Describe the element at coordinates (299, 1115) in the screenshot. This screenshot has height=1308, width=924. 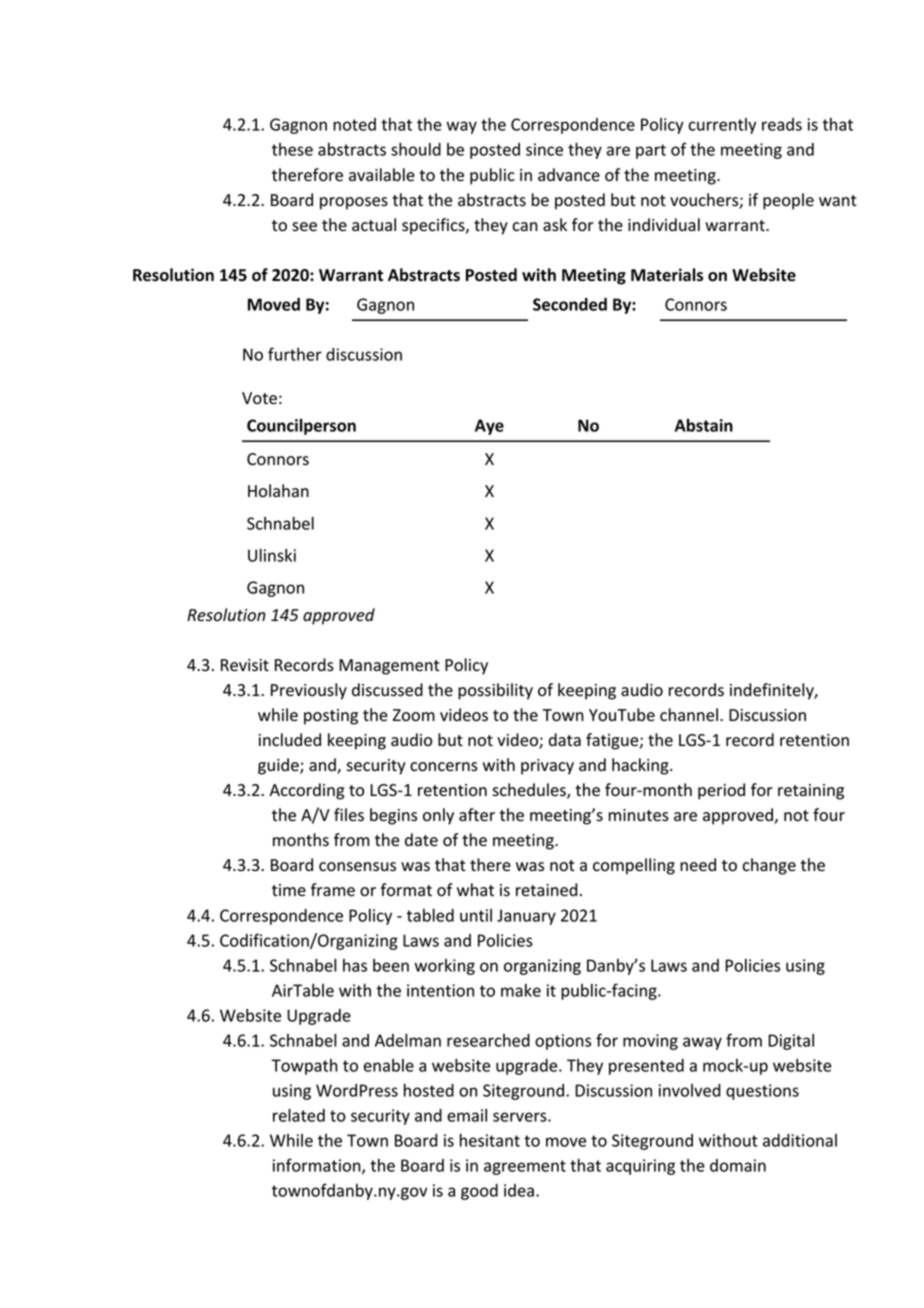
I see `related` at that location.
